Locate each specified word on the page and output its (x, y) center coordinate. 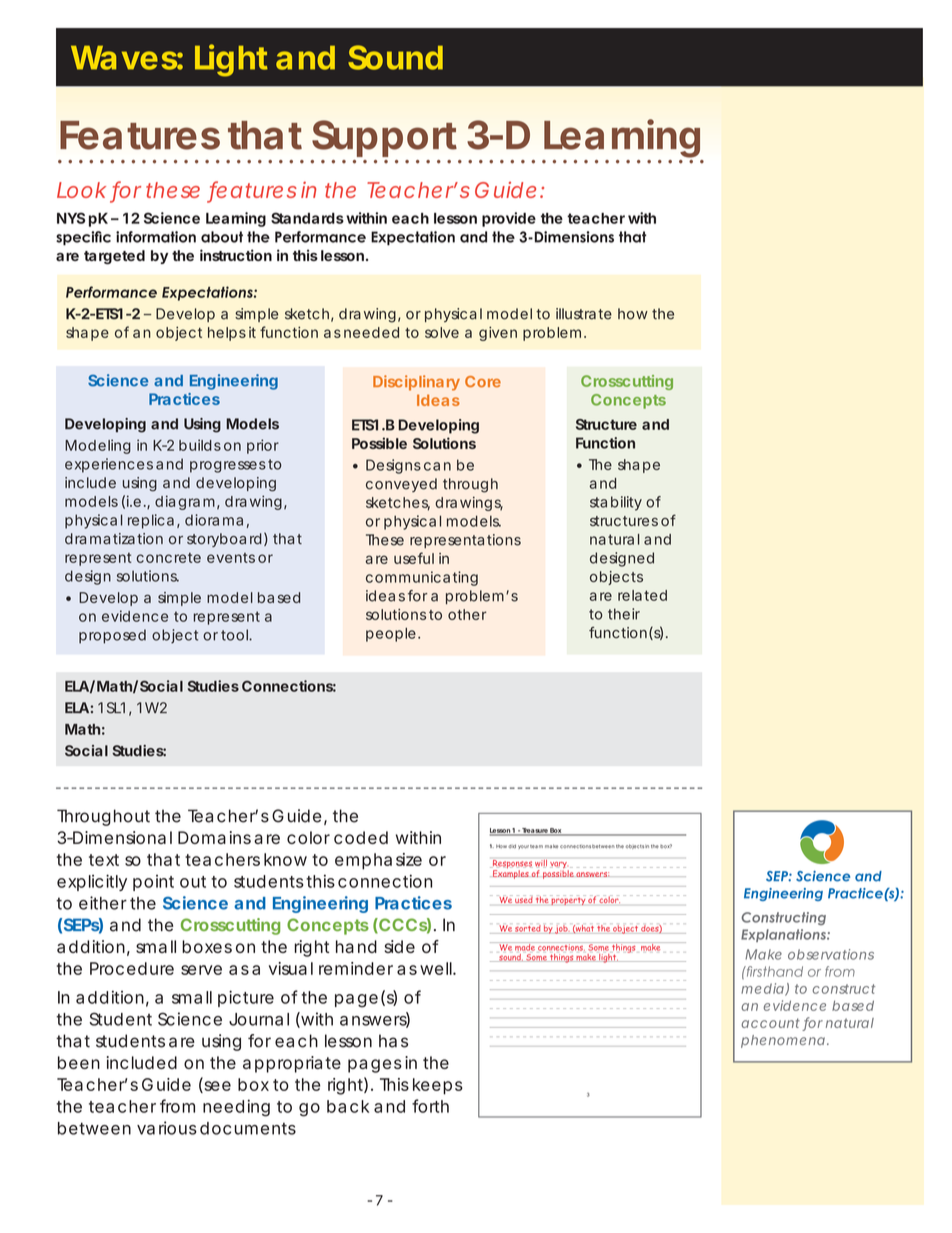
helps (227, 334)
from (177, 1106)
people (391, 635)
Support (384, 138)
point (153, 883)
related (642, 595)
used (524, 899)
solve (442, 332)
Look (81, 190)
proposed (112, 636)
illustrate (584, 314)
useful (414, 558)
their (624, 614)
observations (831, 954)
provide (509, 219)
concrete (168, 558)
